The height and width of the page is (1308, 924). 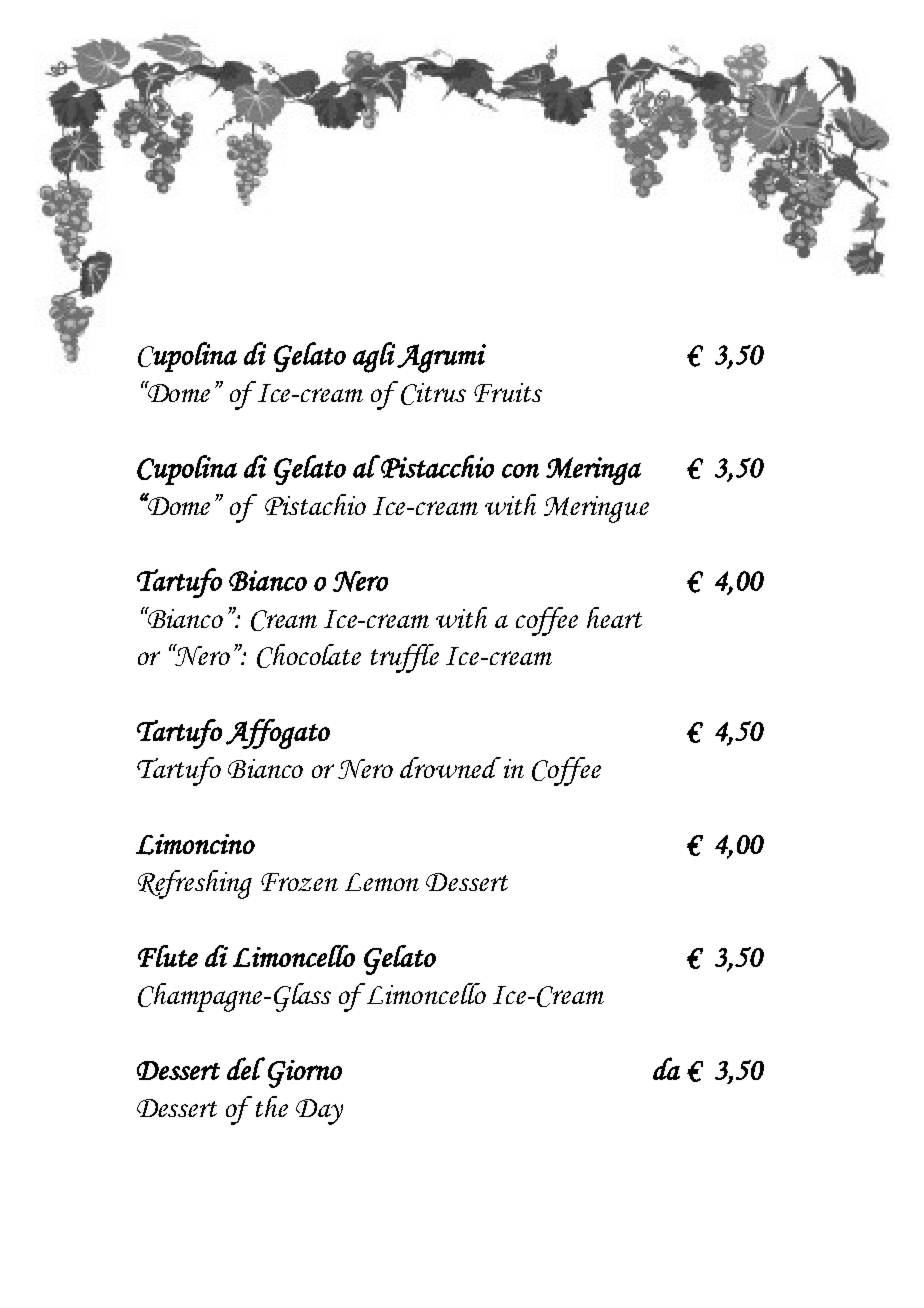 What do you see at coordinates (309, 656) in the page?
I see `Chocolate` at bounding box center [309, 656].
